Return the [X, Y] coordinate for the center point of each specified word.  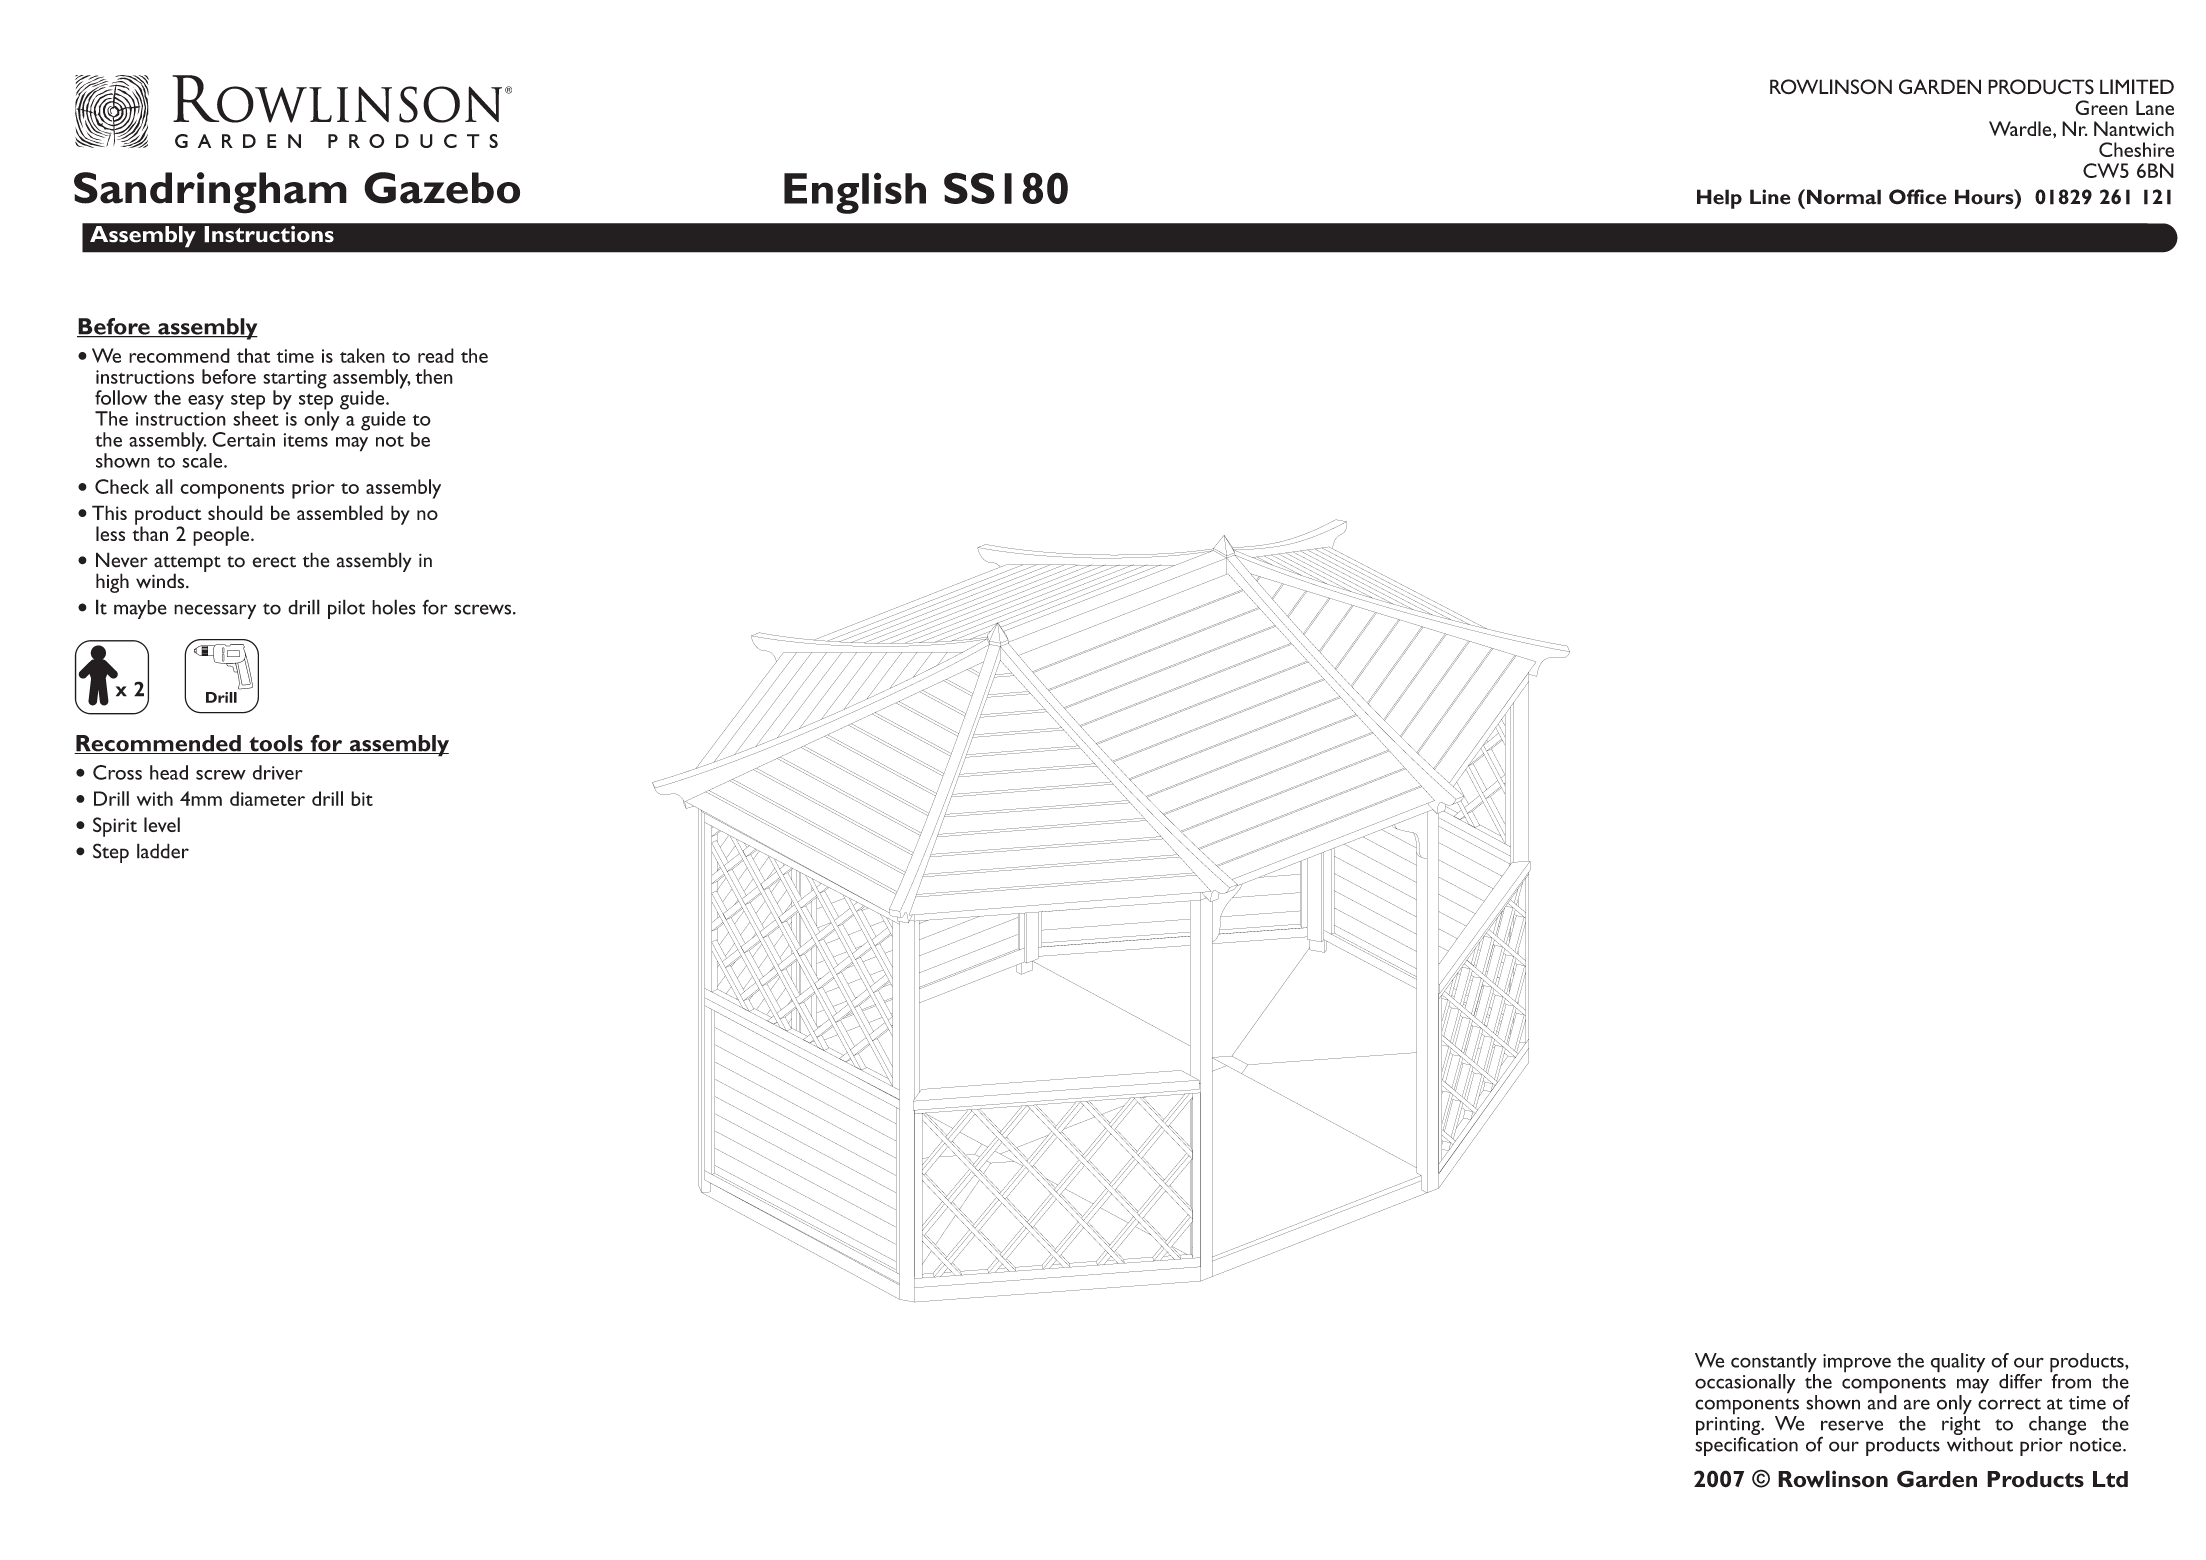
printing [1729, 1426]
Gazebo [442, 188]
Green [2101, 107]
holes [394, 607]
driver [278, 772]
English [855, 193]
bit [362, 798]
